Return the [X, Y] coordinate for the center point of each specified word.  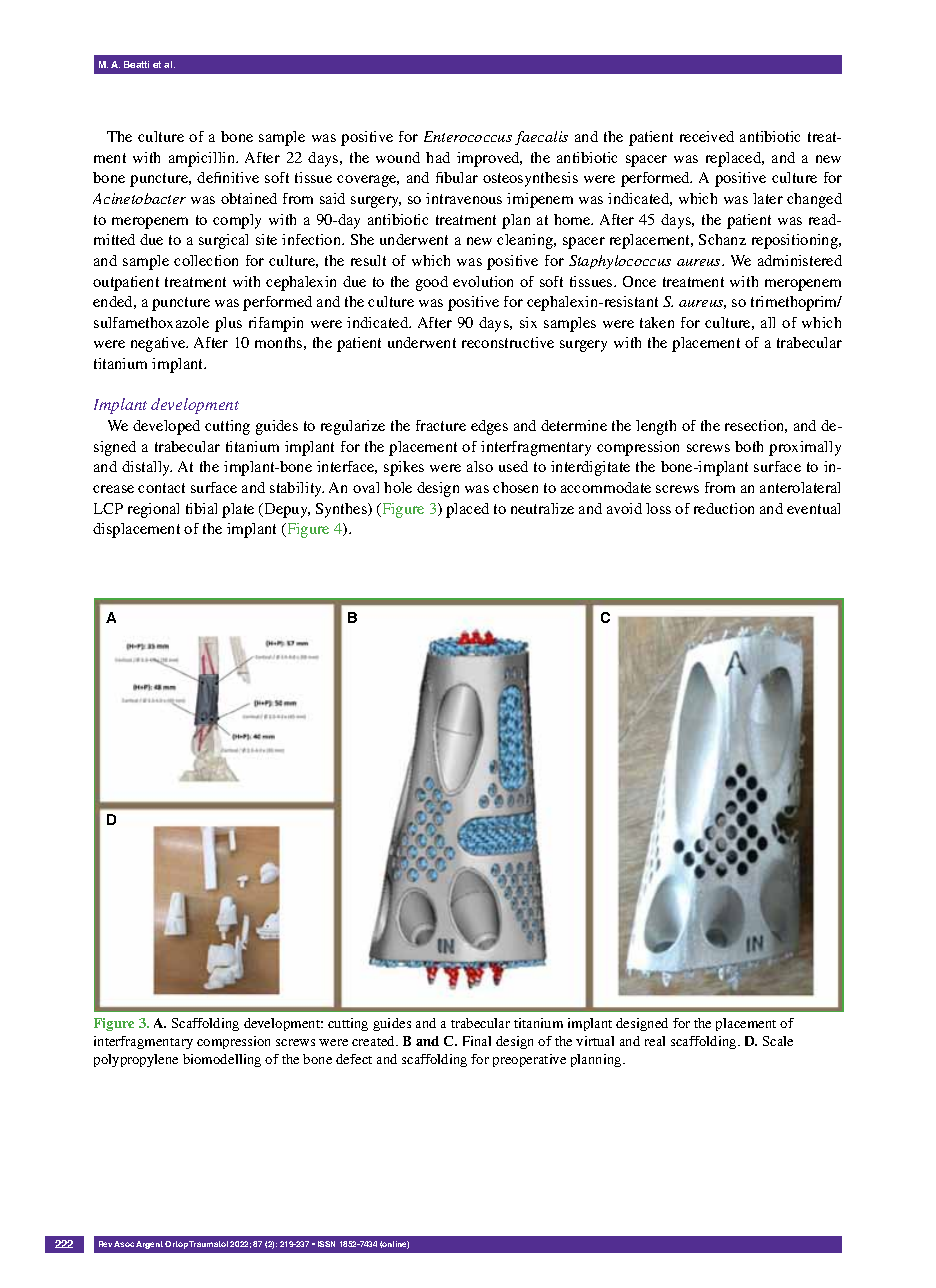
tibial [201, 508]
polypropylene [136, 1060]
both [749, 446]
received [707, 136]
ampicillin [203, 159]
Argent [149, 1245]
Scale [778, 1041]
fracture [441, 425]
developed [166, 427]
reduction [724, 508]
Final [477, 1041]
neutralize [542, 508]
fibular [457, 177]
